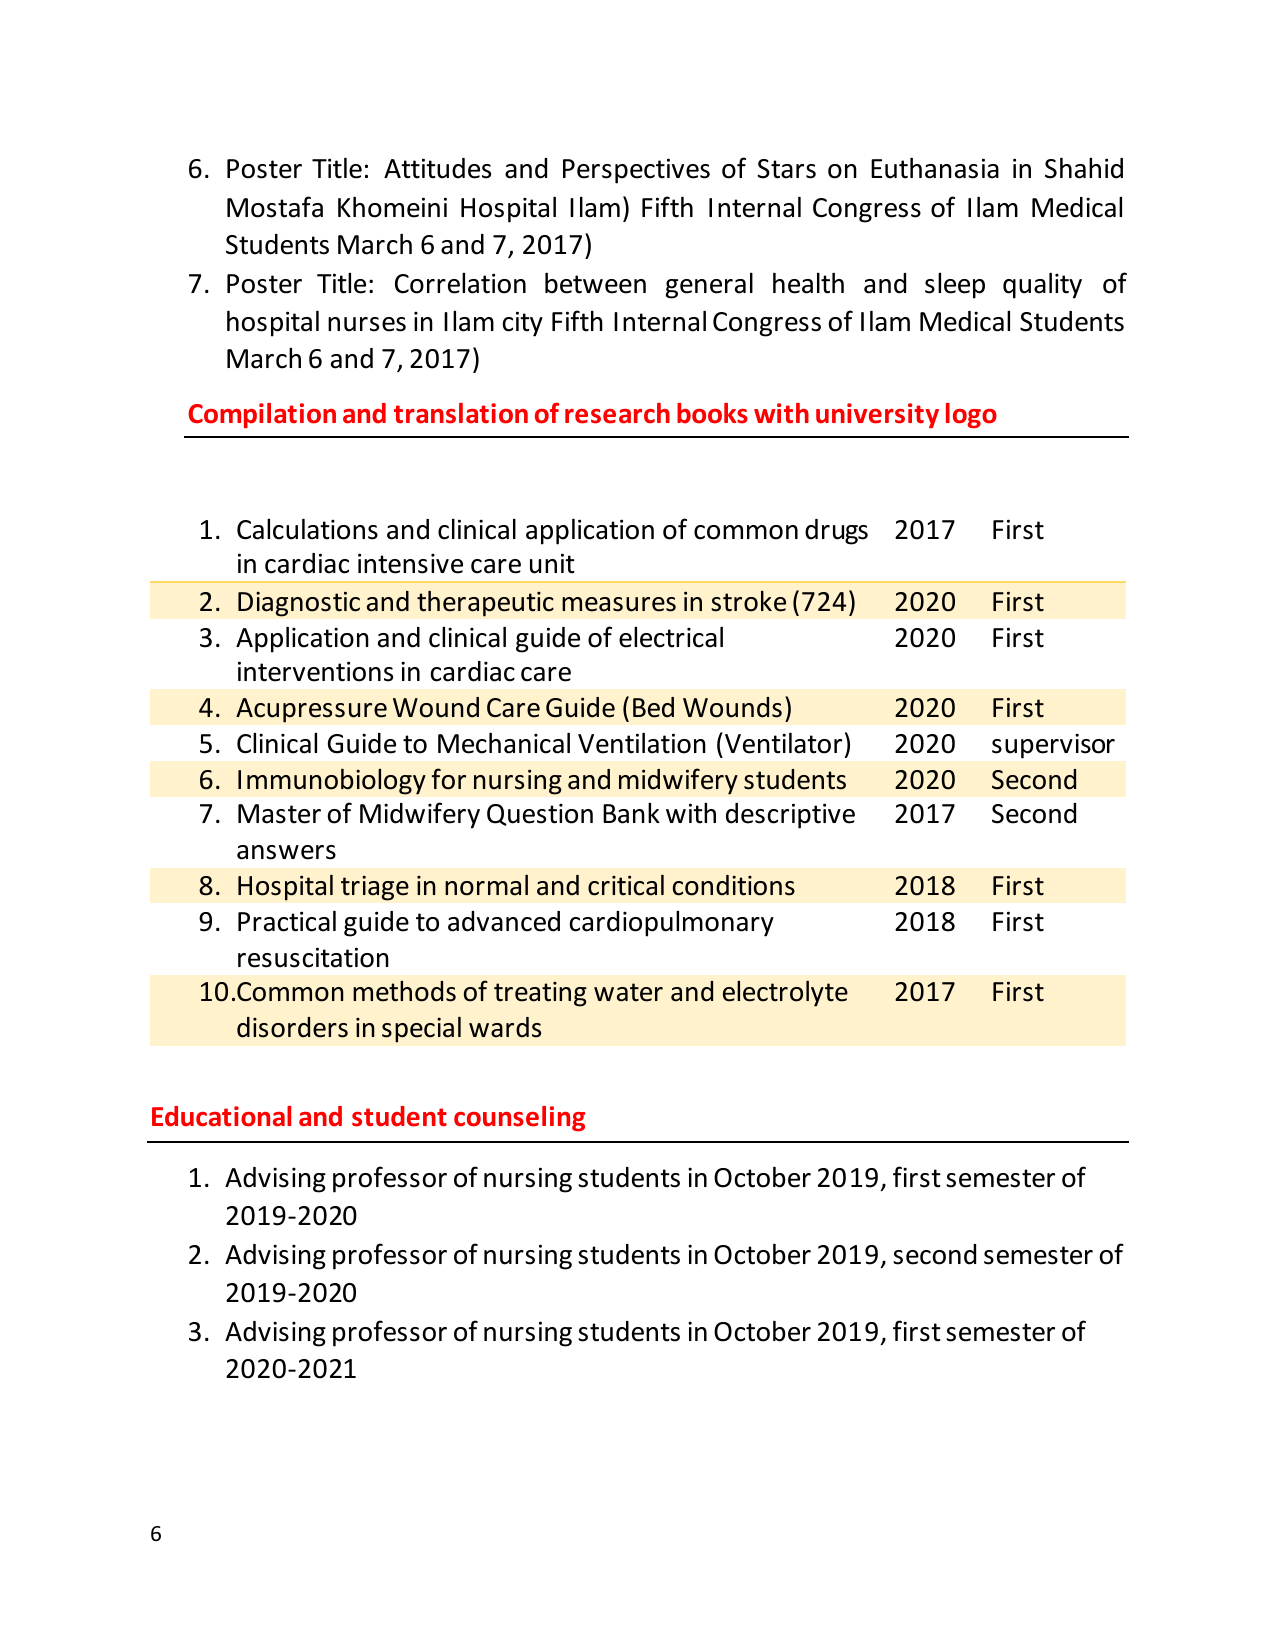 Image resolution: width=1274 pixels, height=1649 pixels. I want to click on interventions, so click(315, 671).
